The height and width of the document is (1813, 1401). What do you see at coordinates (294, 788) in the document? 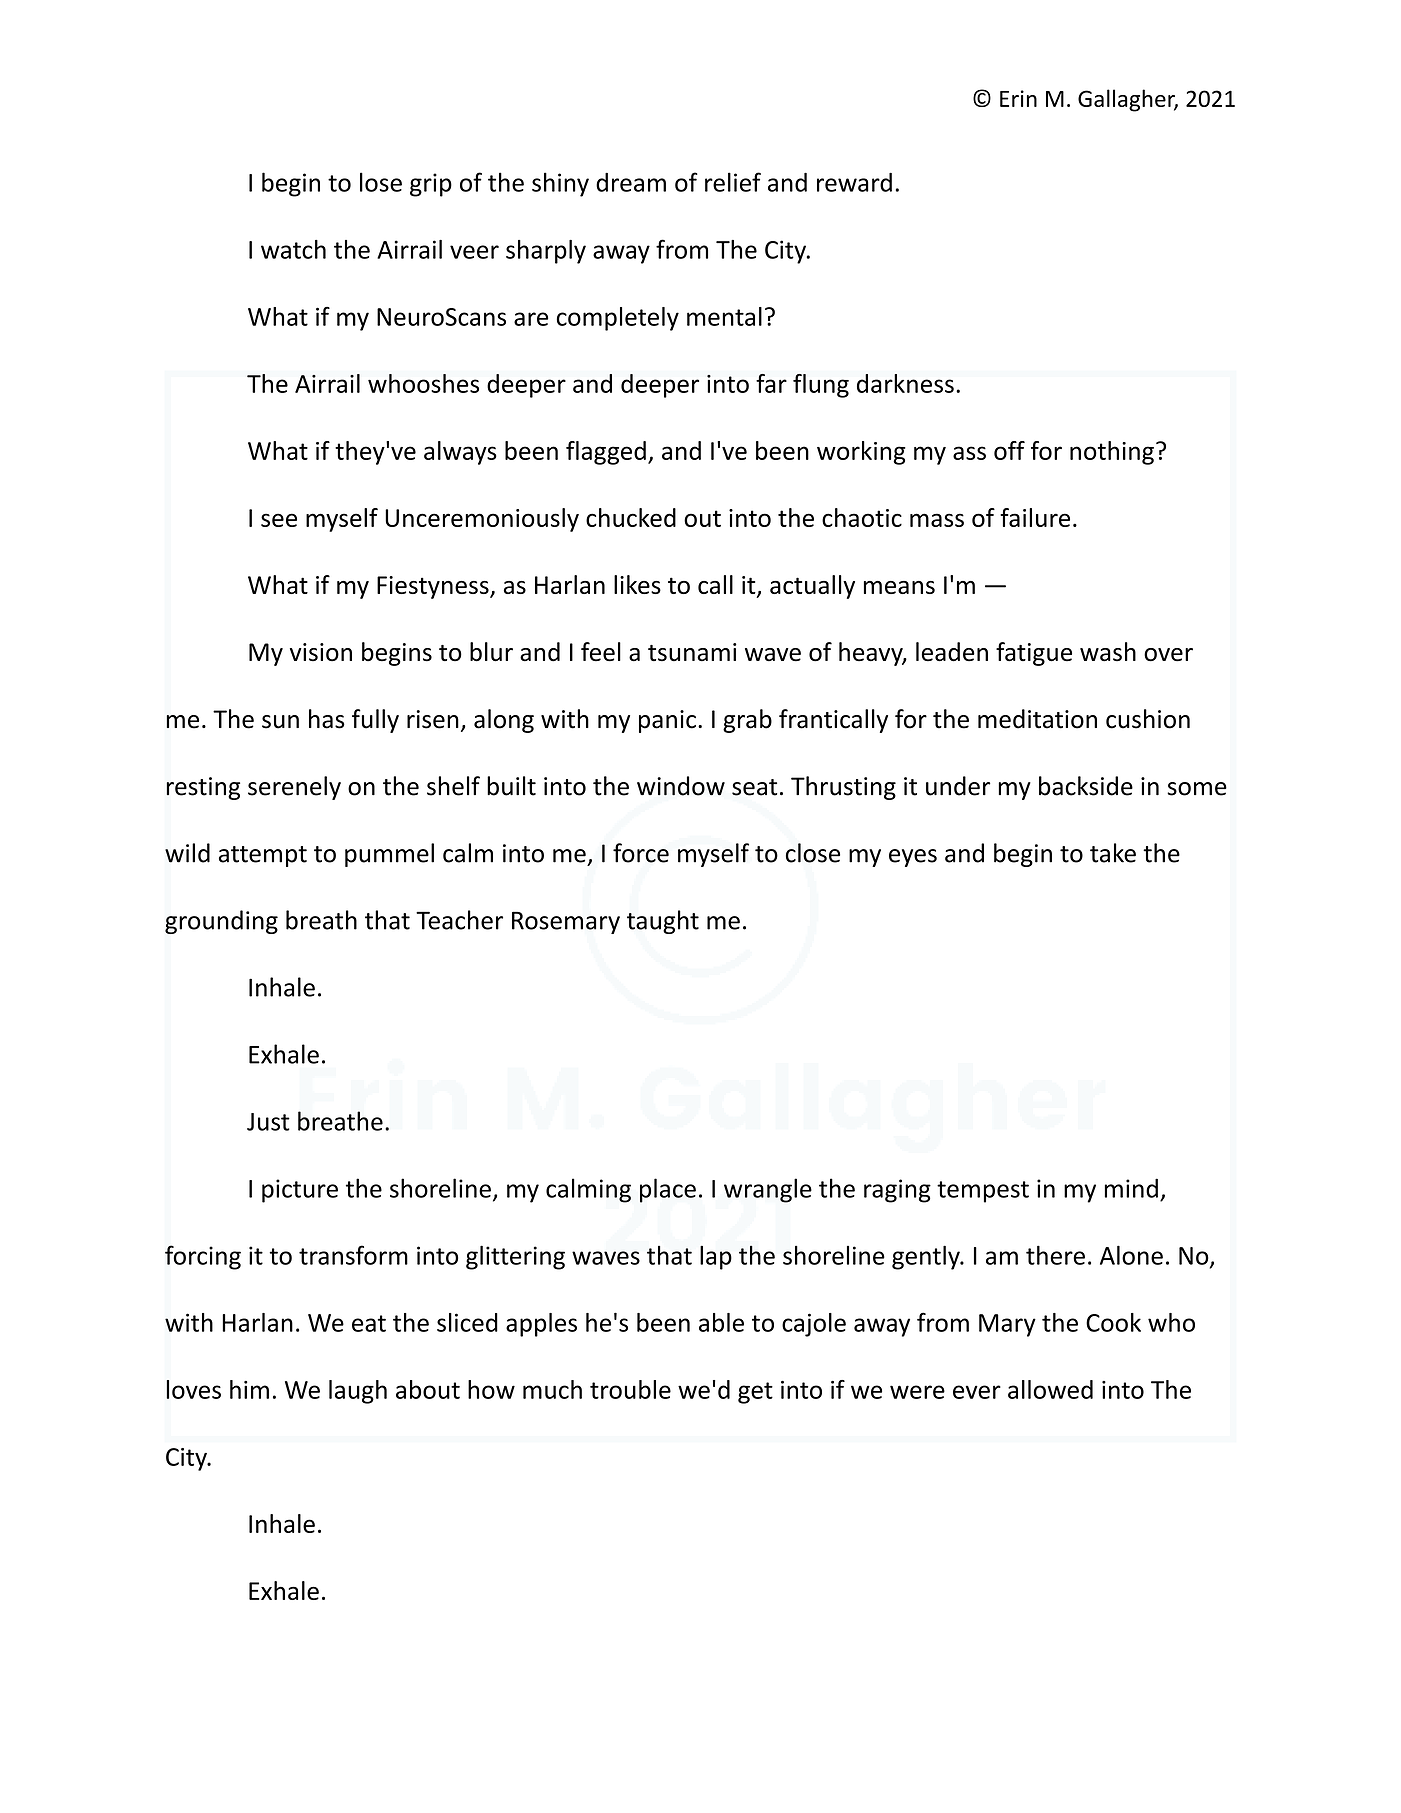
I see `serenely` at bounding box center [294, 788].
